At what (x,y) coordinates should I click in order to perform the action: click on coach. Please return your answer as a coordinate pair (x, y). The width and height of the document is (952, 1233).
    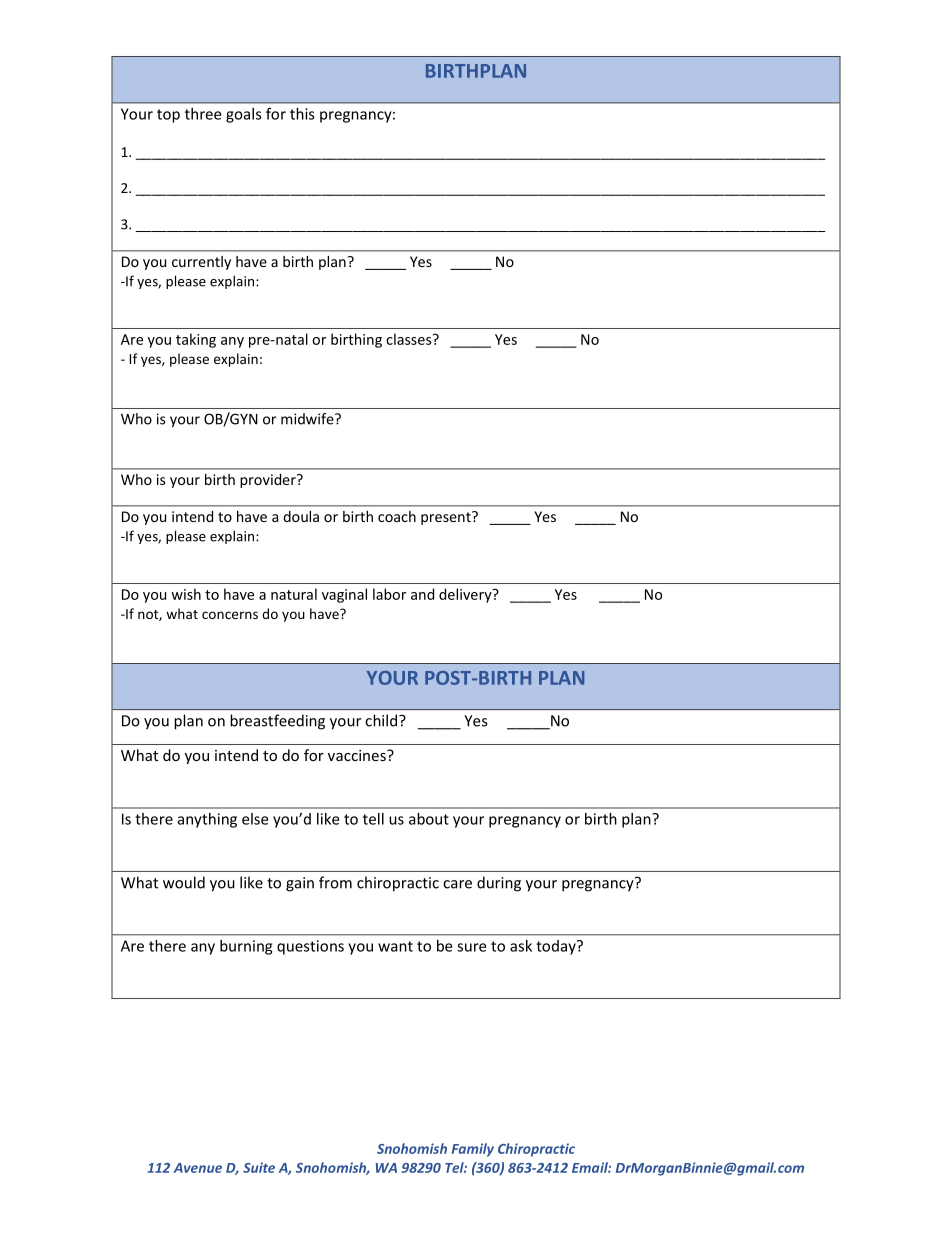
    Looking at the image, I should click on (397, 516).
